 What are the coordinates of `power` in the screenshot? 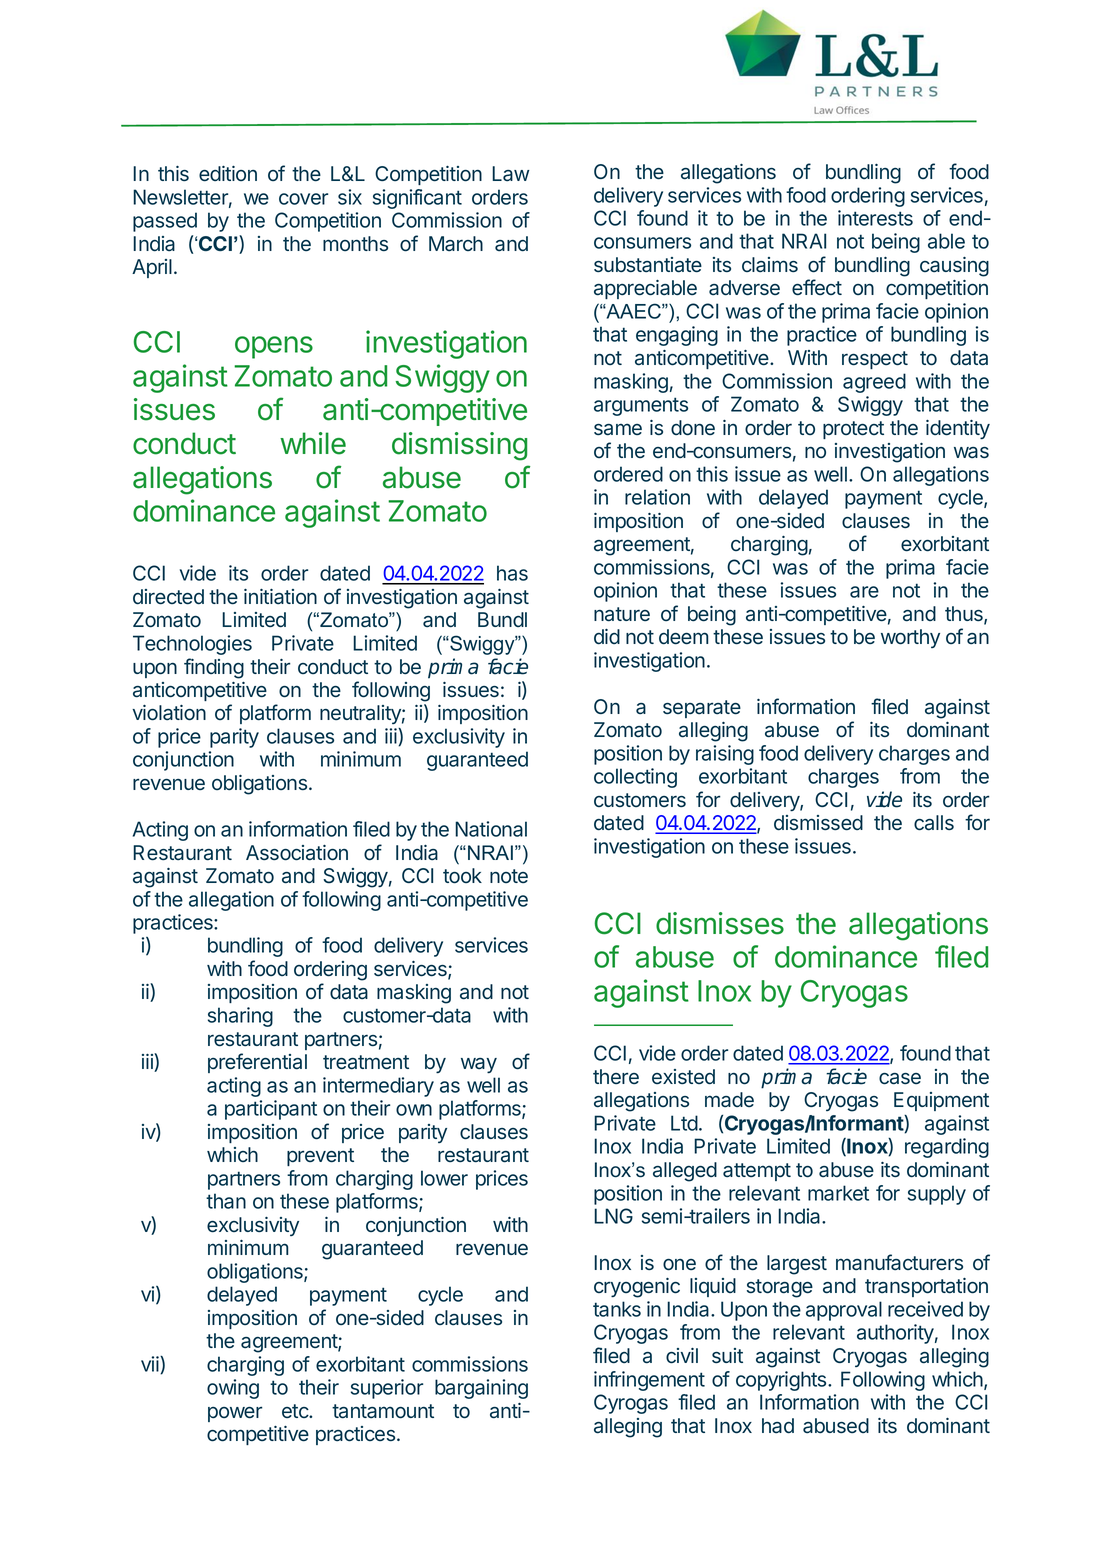 It's located at (235, 1414).
